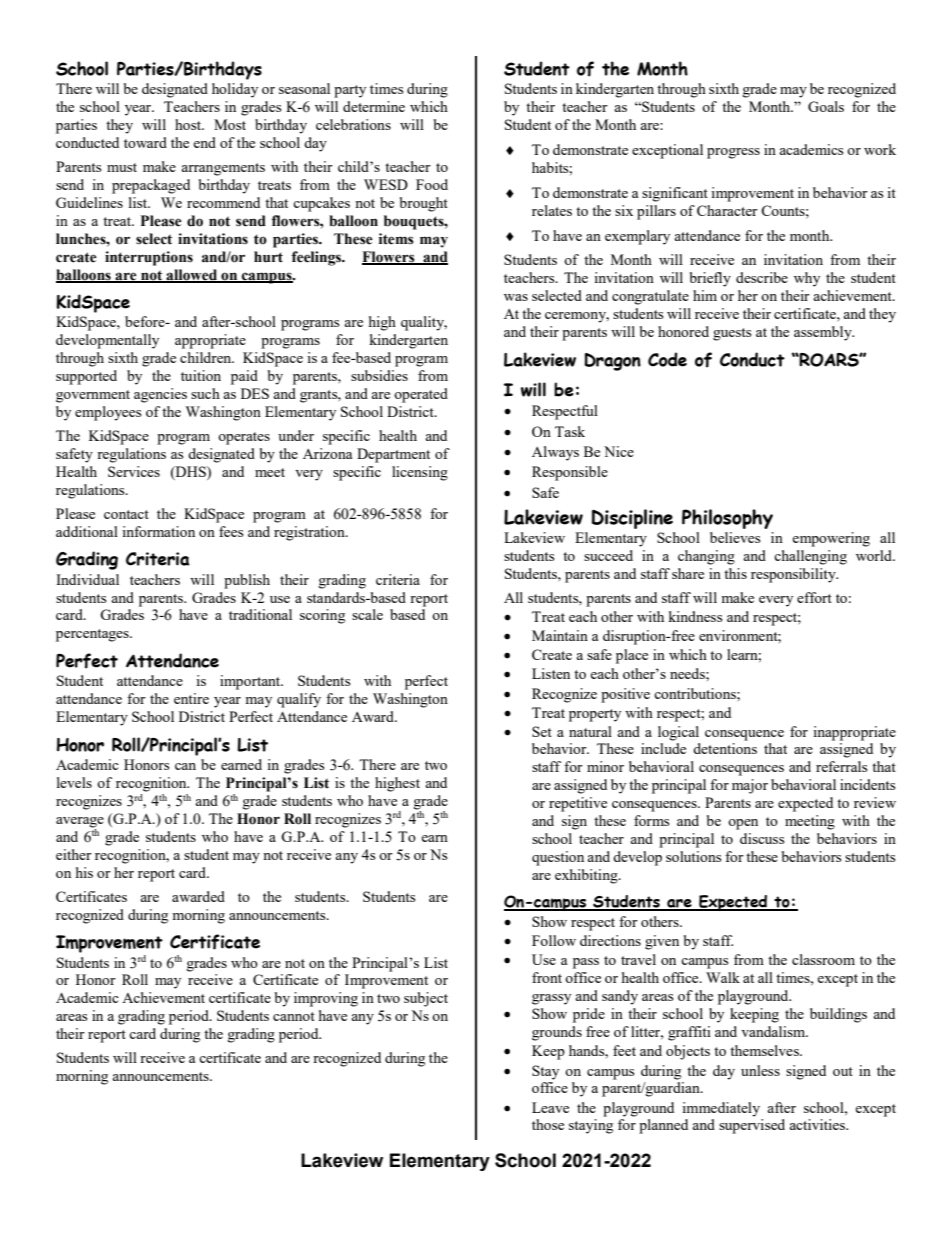 This page has width=952, height=1233. I want to click on Goals, so click(826, 106).
